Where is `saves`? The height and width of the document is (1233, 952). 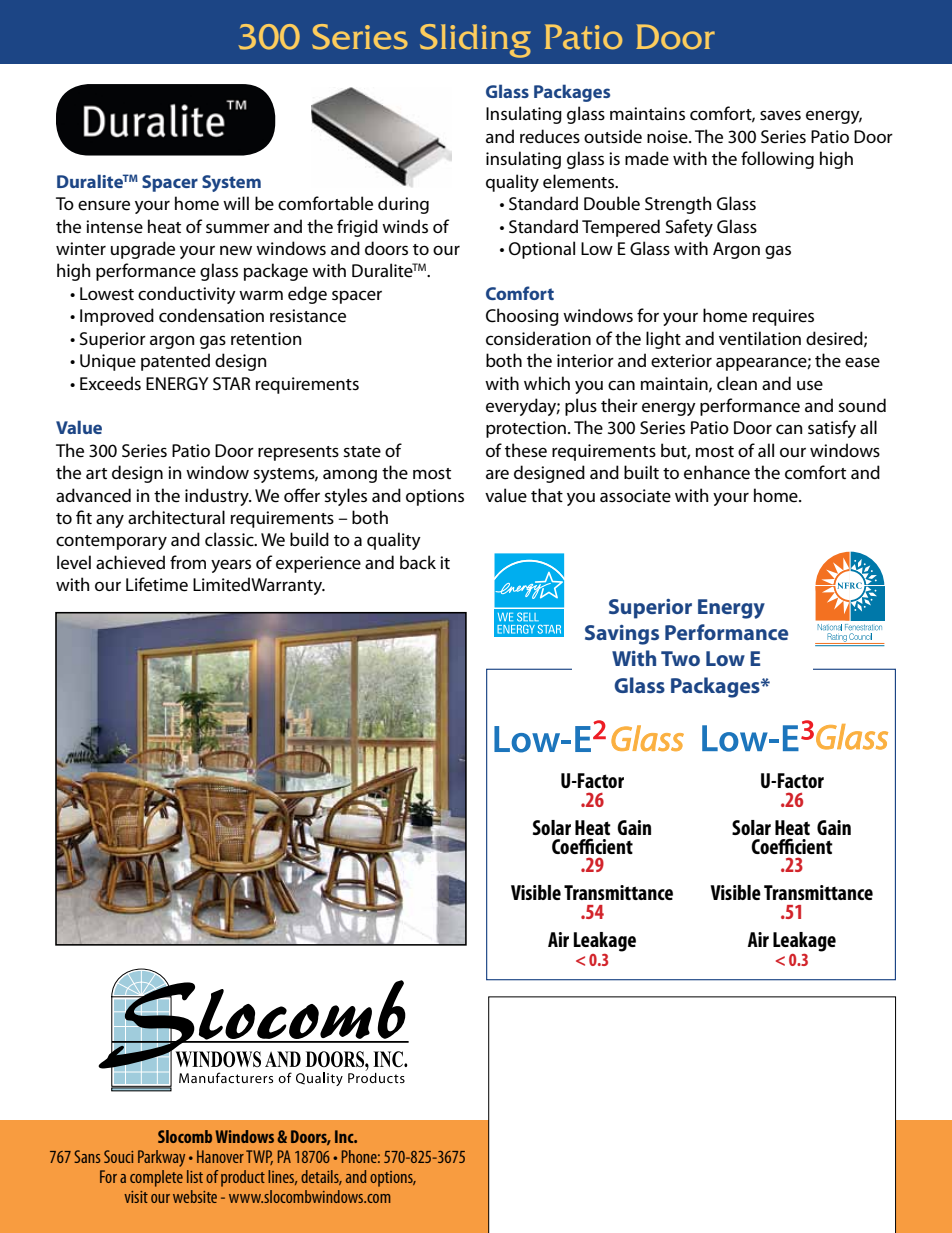
saves is located at coordinates (780, 115).
